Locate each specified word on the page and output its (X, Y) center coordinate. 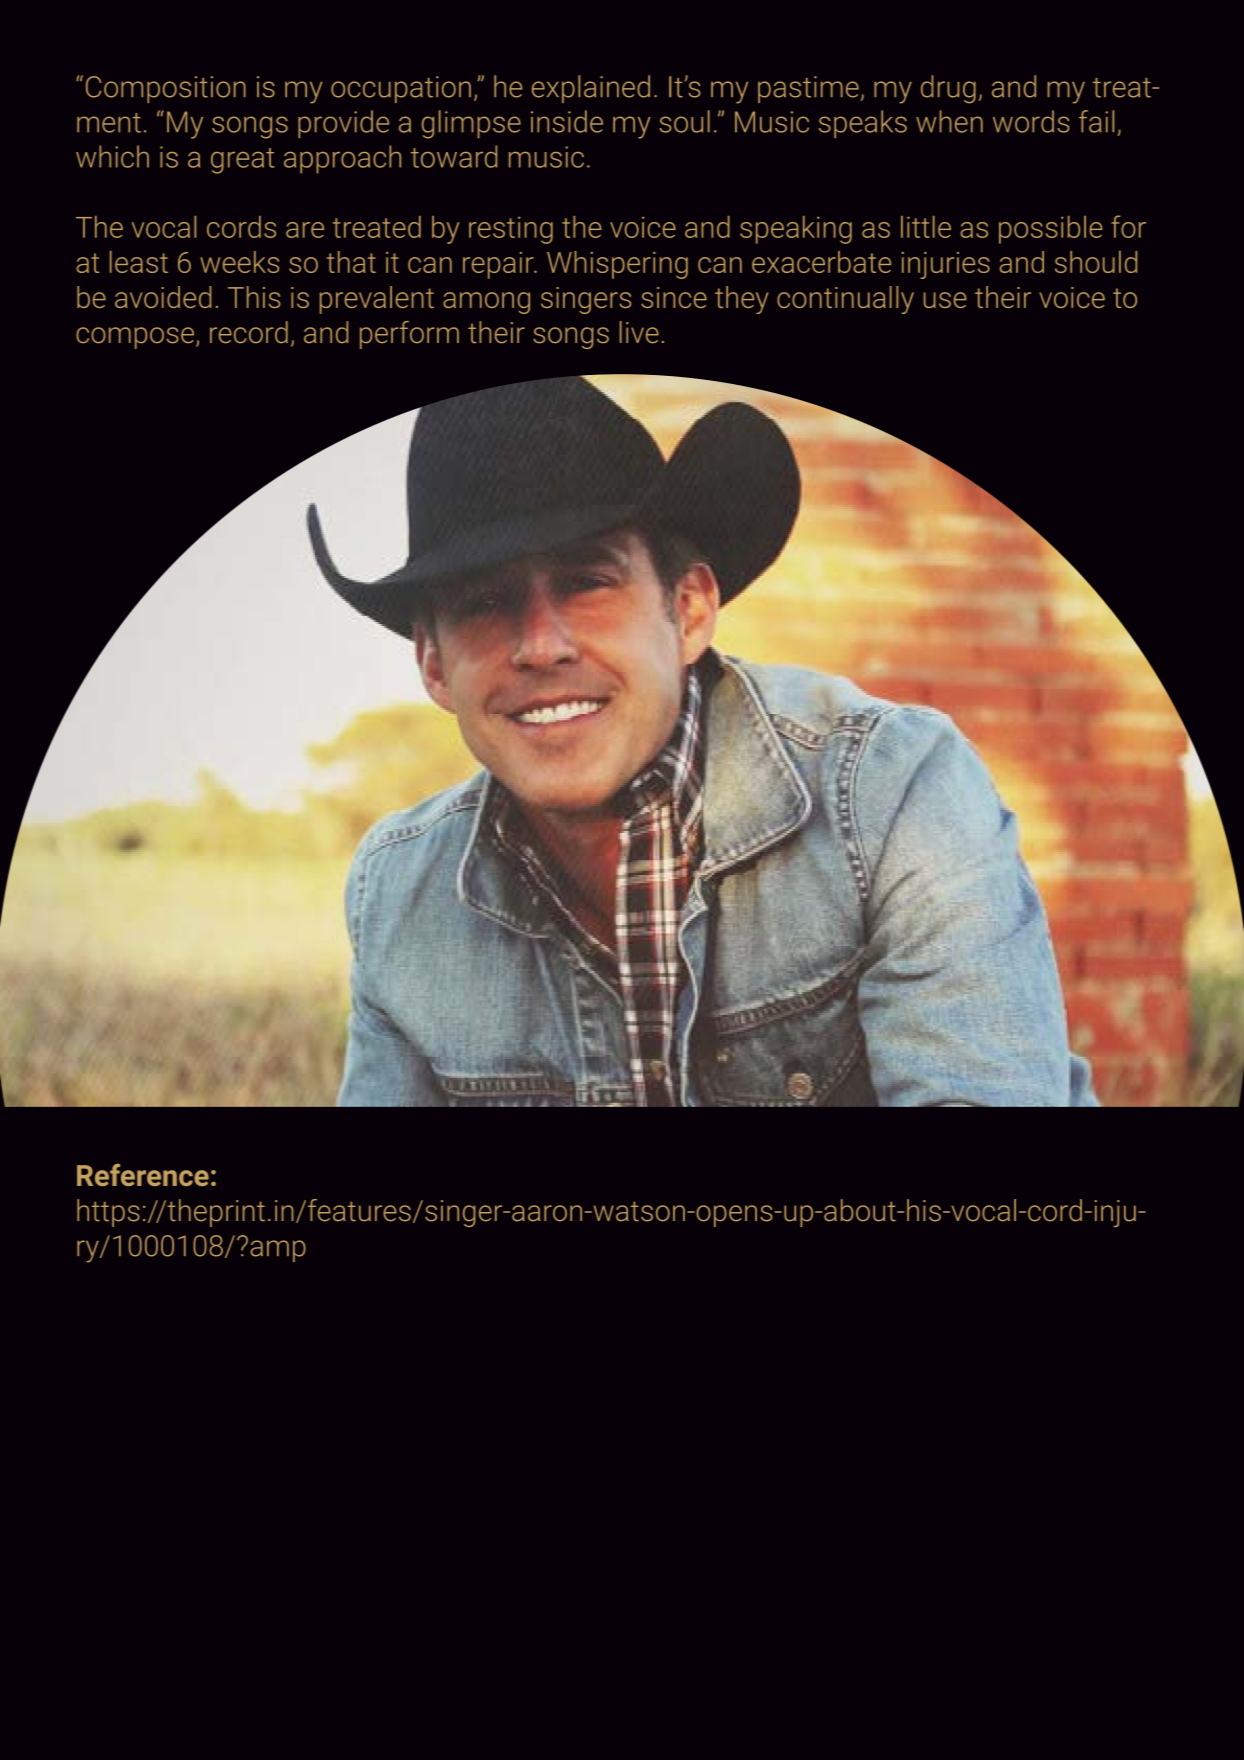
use (945, 300)
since (674, 297)
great (242, 161)
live (639, 332)
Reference (143, 1175)
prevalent (377, 300)
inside (567, 121)
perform (409, 335)
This (254, 297)
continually (845, 300)
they (741, 300)
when (949, 121)
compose (135, 338)
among (486, 303)
